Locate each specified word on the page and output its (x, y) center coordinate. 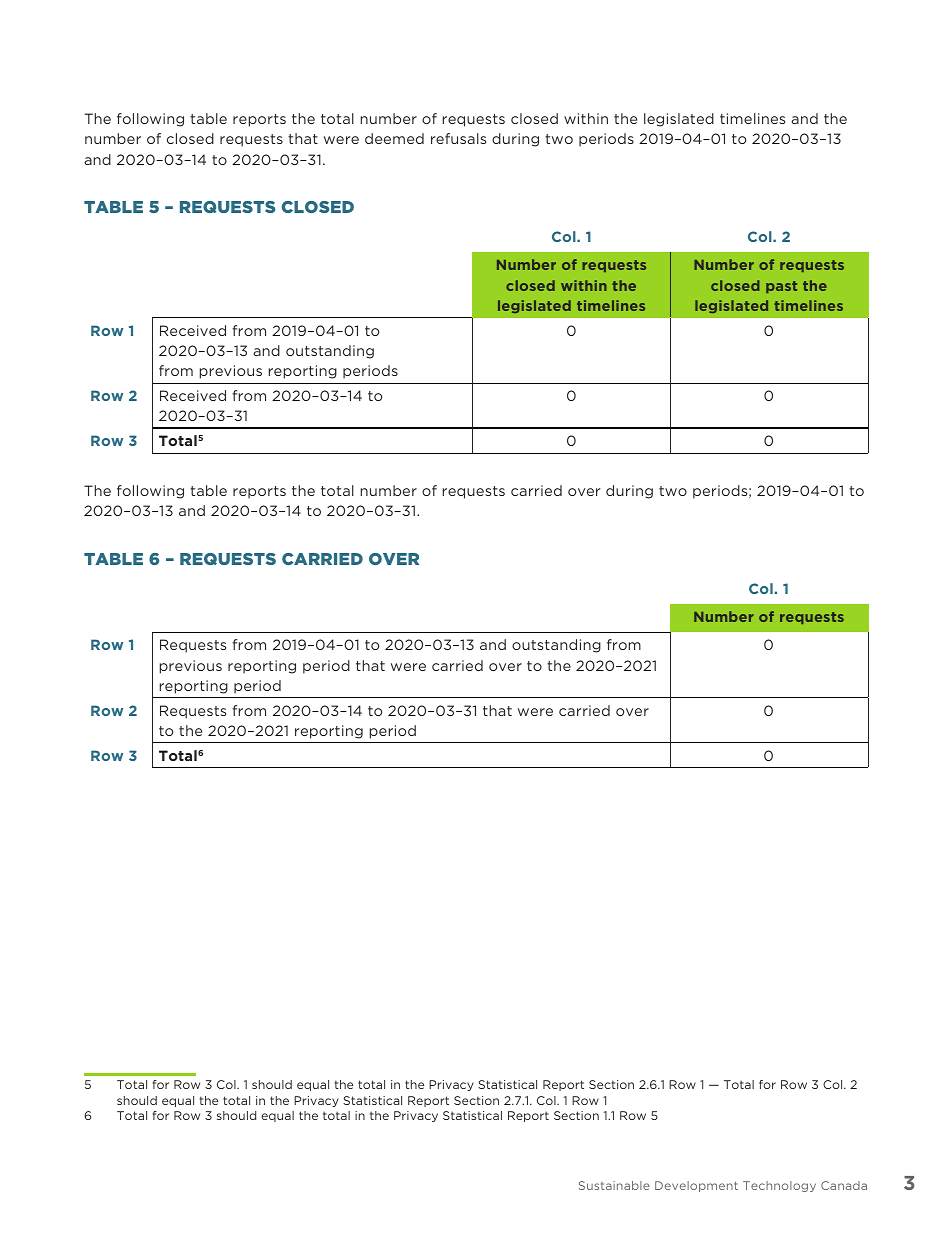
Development (696, 1186)
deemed (394, 138)
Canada (844, 1185)
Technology (779, 1186)
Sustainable (614, 1185)
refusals (458, 138)
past (781, 287)
